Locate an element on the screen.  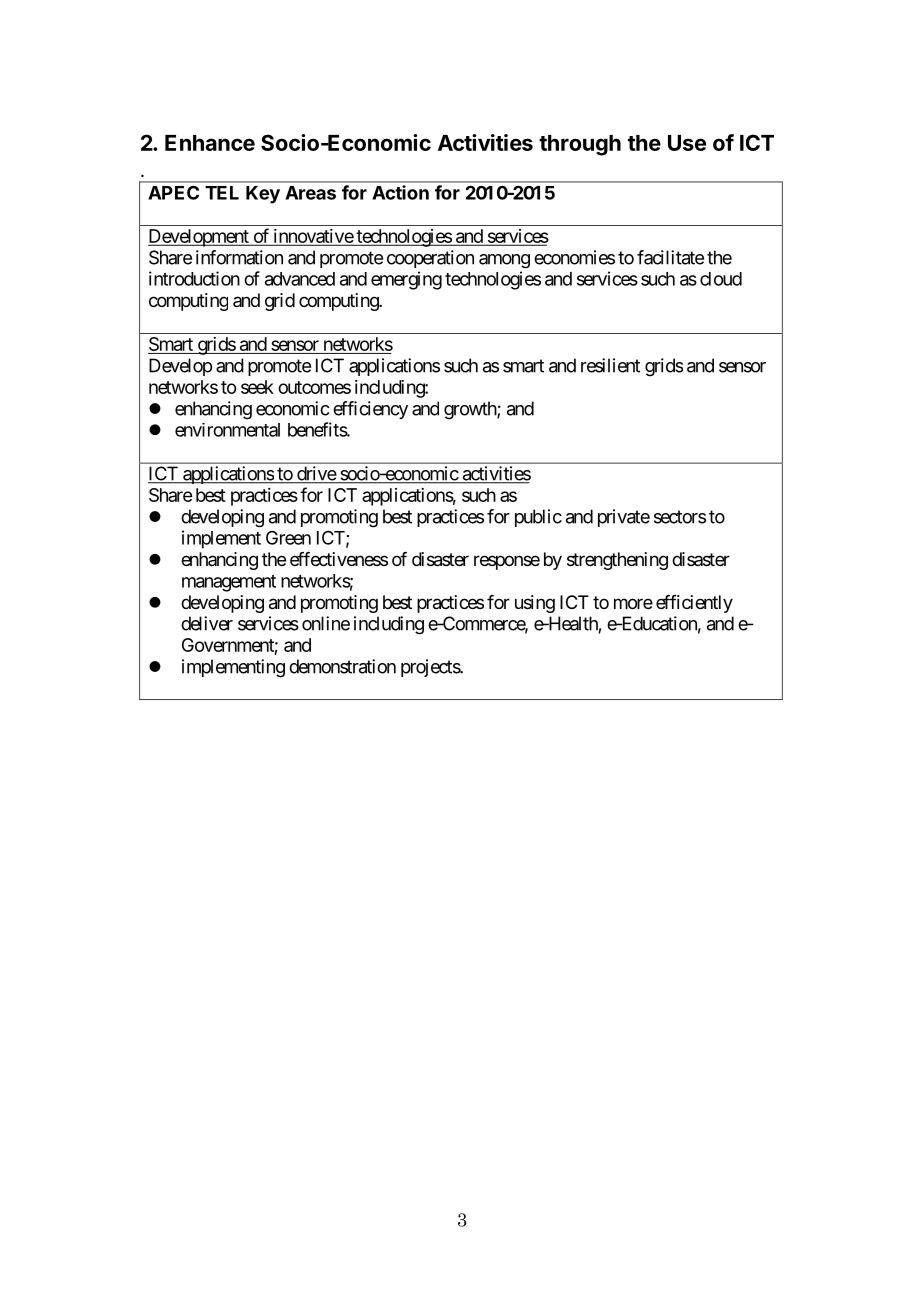
emerging is located at coordinates (406, 280).
